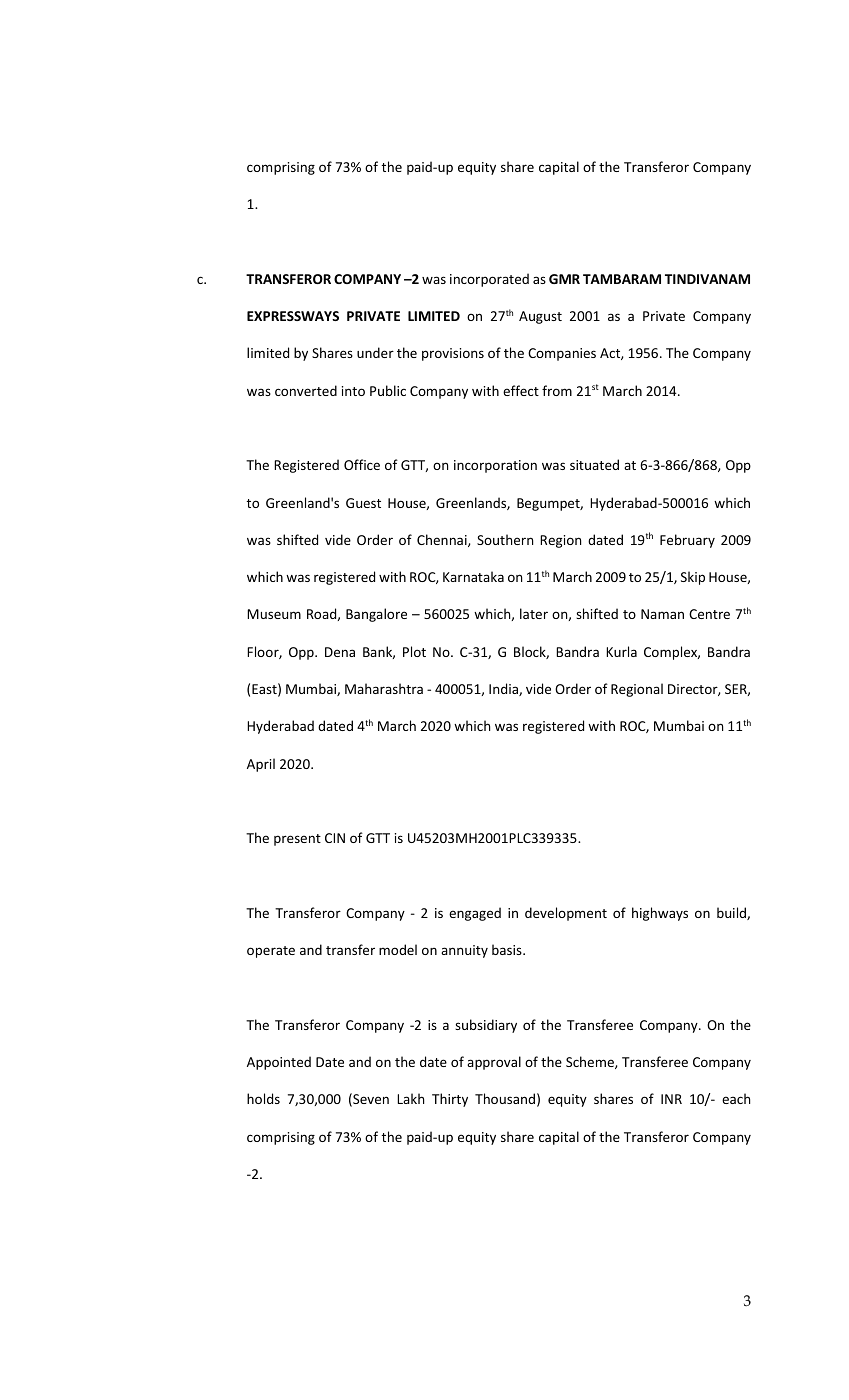 The width and height of the image is (849, 1400). I want to click on incorporated, so click(489, 280).
